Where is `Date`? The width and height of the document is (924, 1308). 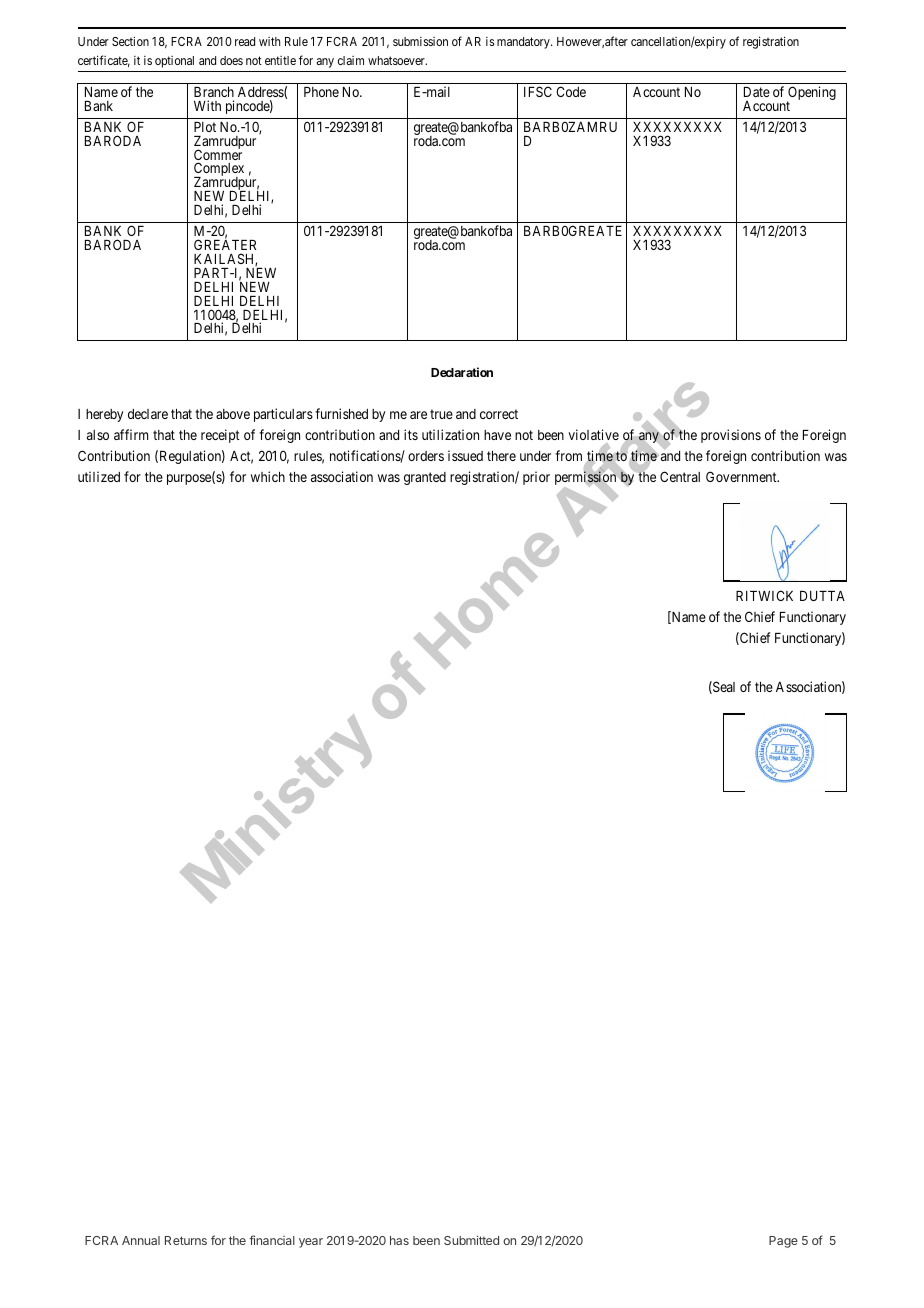
Date is located at coordinates (757, 92).
